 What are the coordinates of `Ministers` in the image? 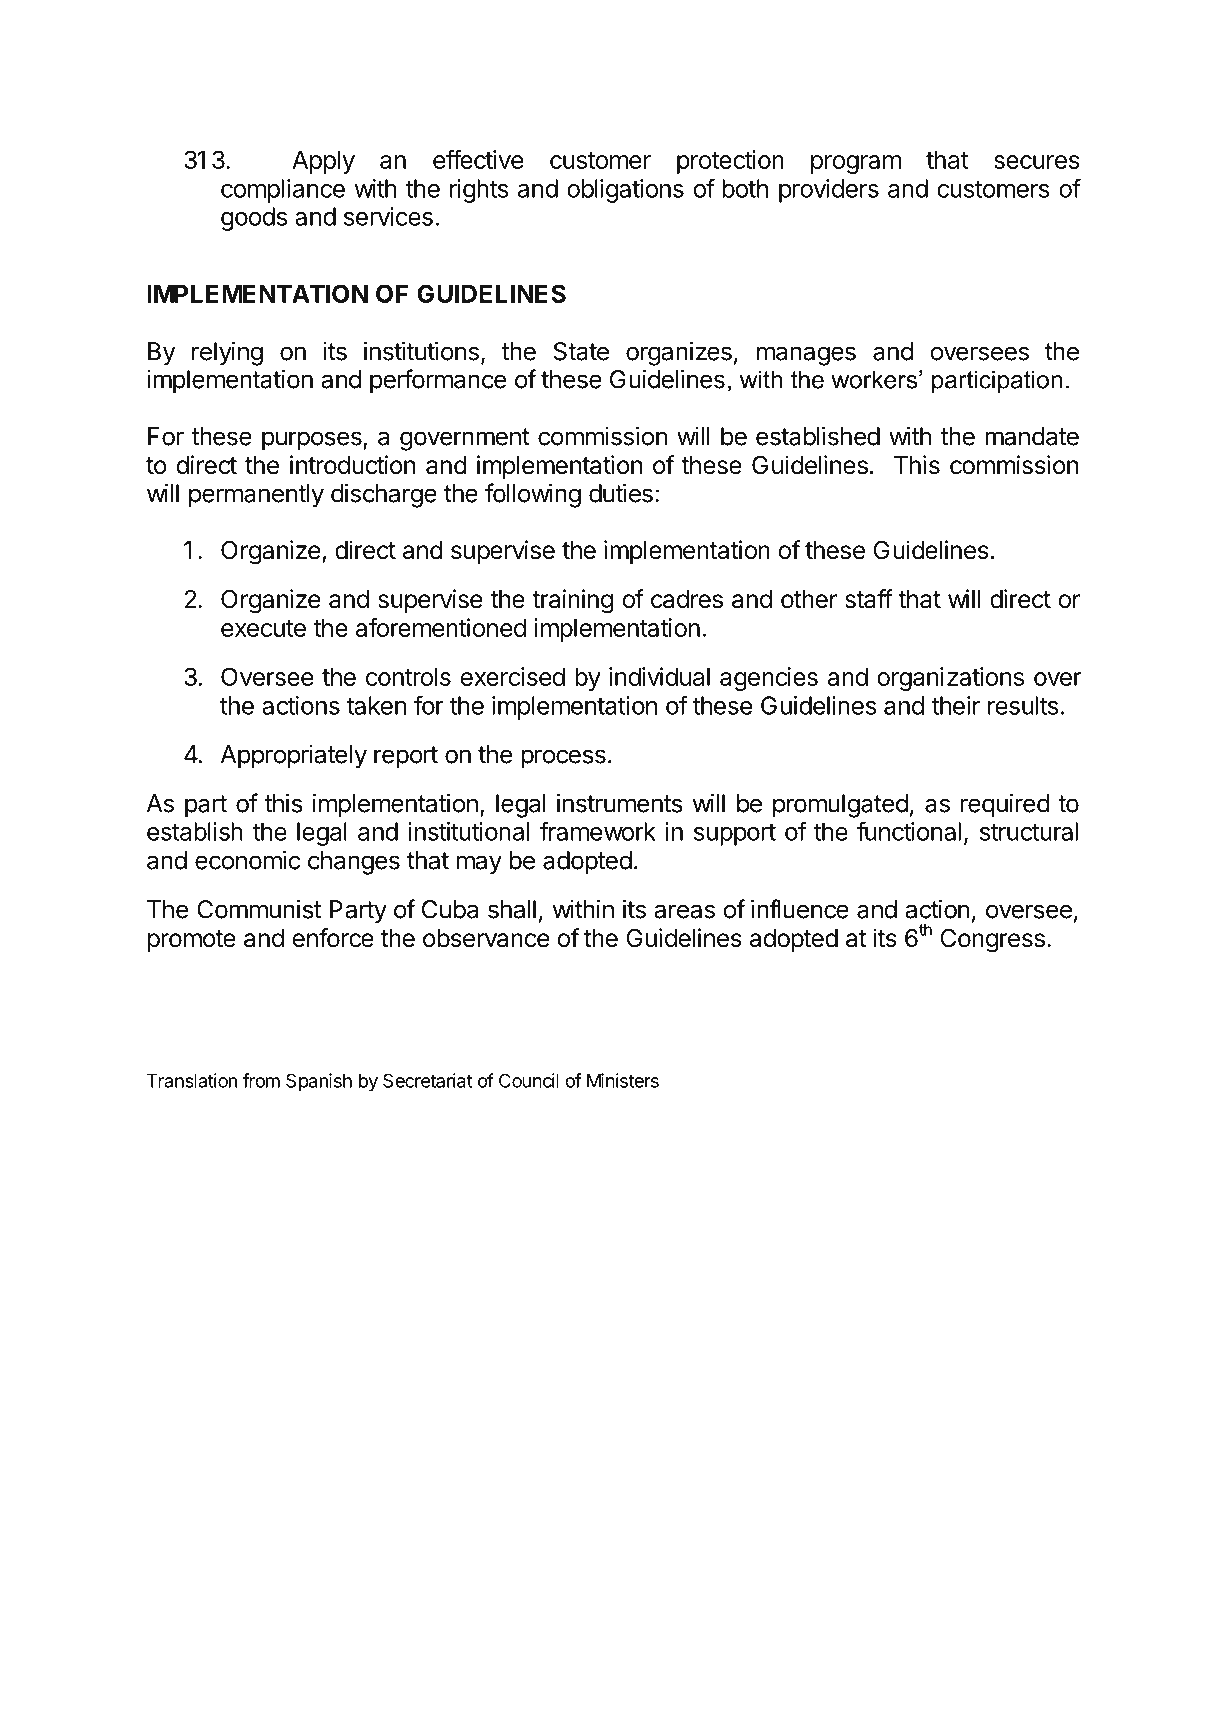 It's located at (623, 1080).
